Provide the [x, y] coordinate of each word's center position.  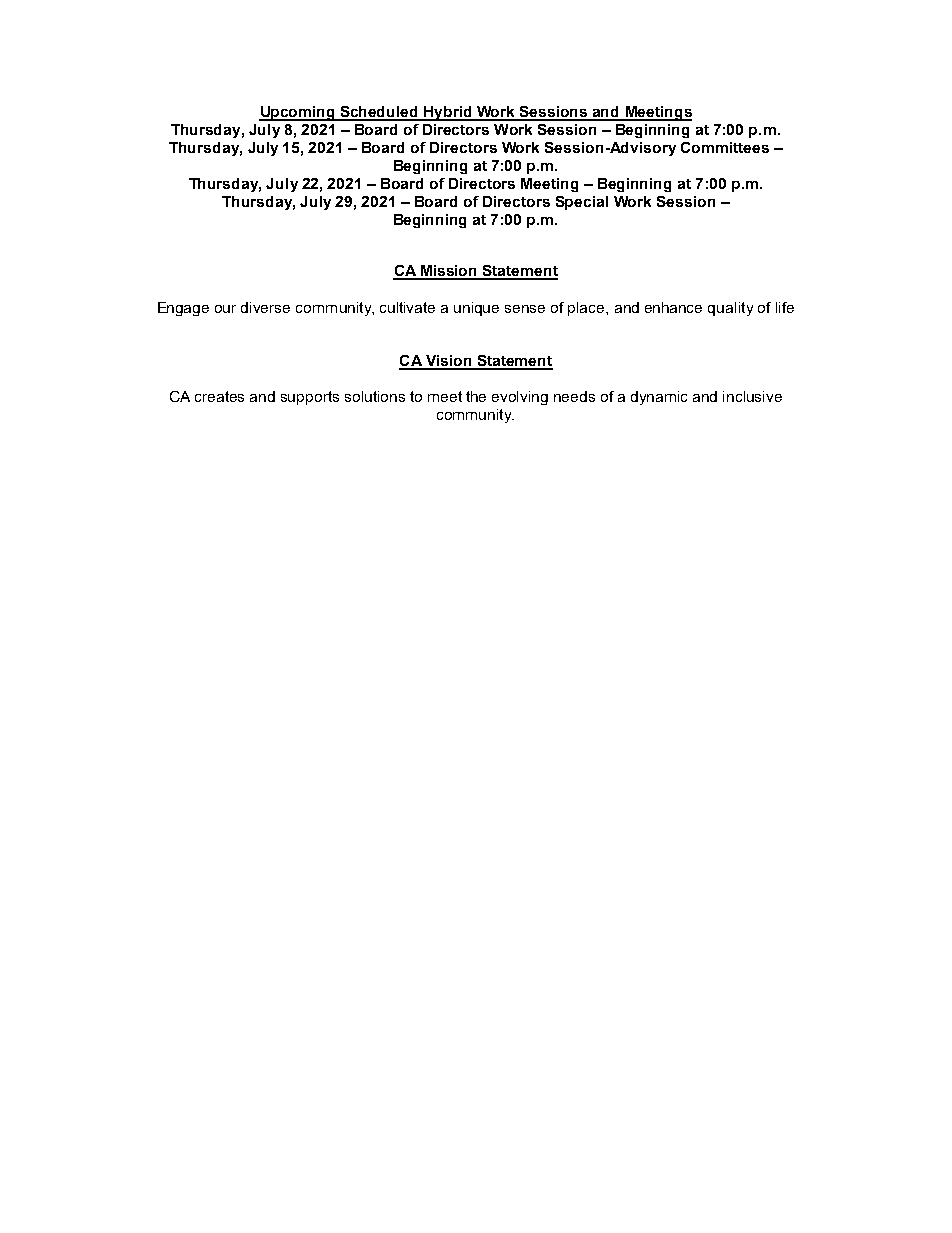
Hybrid [448, 113]
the [476, 396]
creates [219, 396]
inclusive [752, 396]
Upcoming [298, 113]
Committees [725, 147]
